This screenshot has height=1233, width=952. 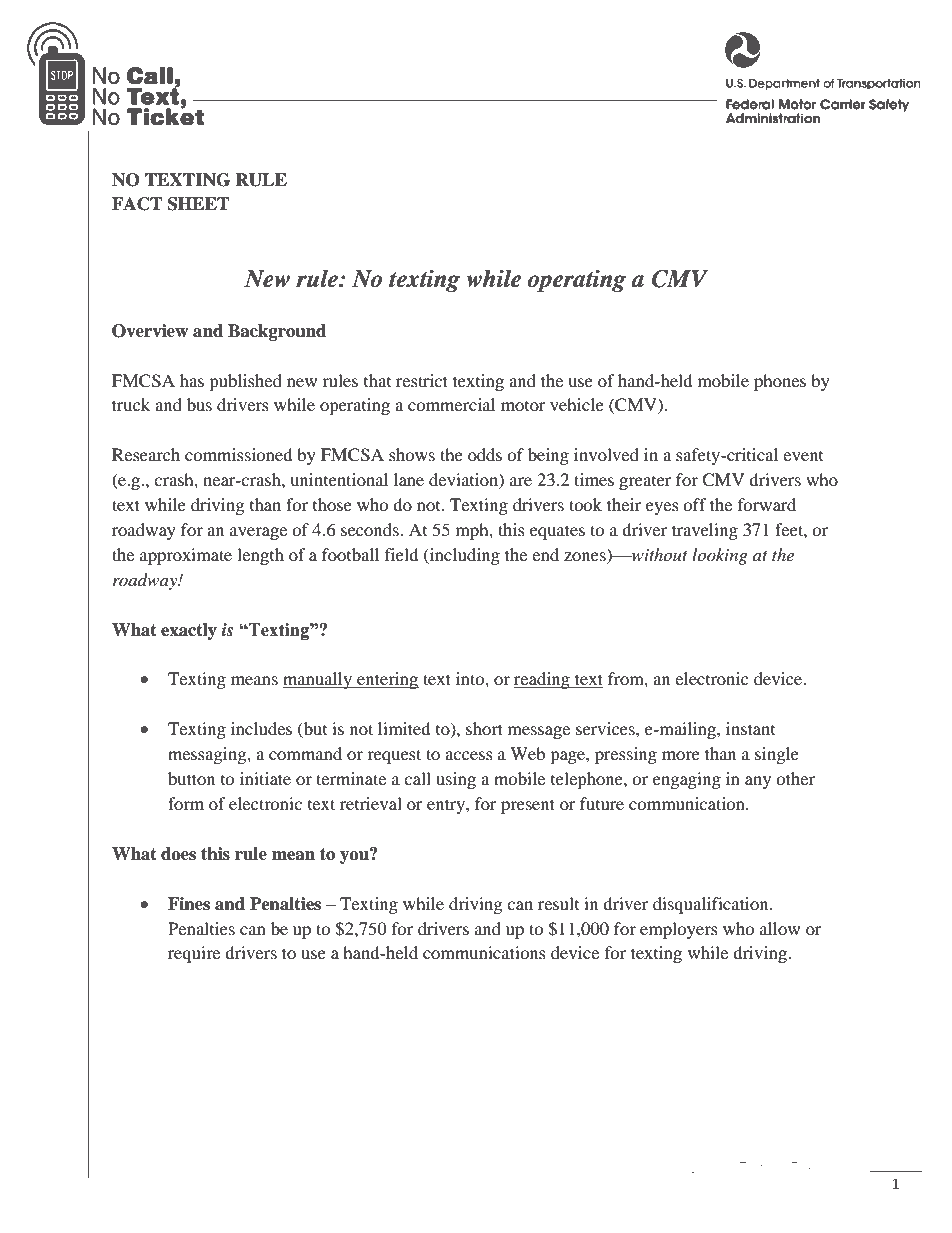 I want to click on off, so click(x=695, y=504).
